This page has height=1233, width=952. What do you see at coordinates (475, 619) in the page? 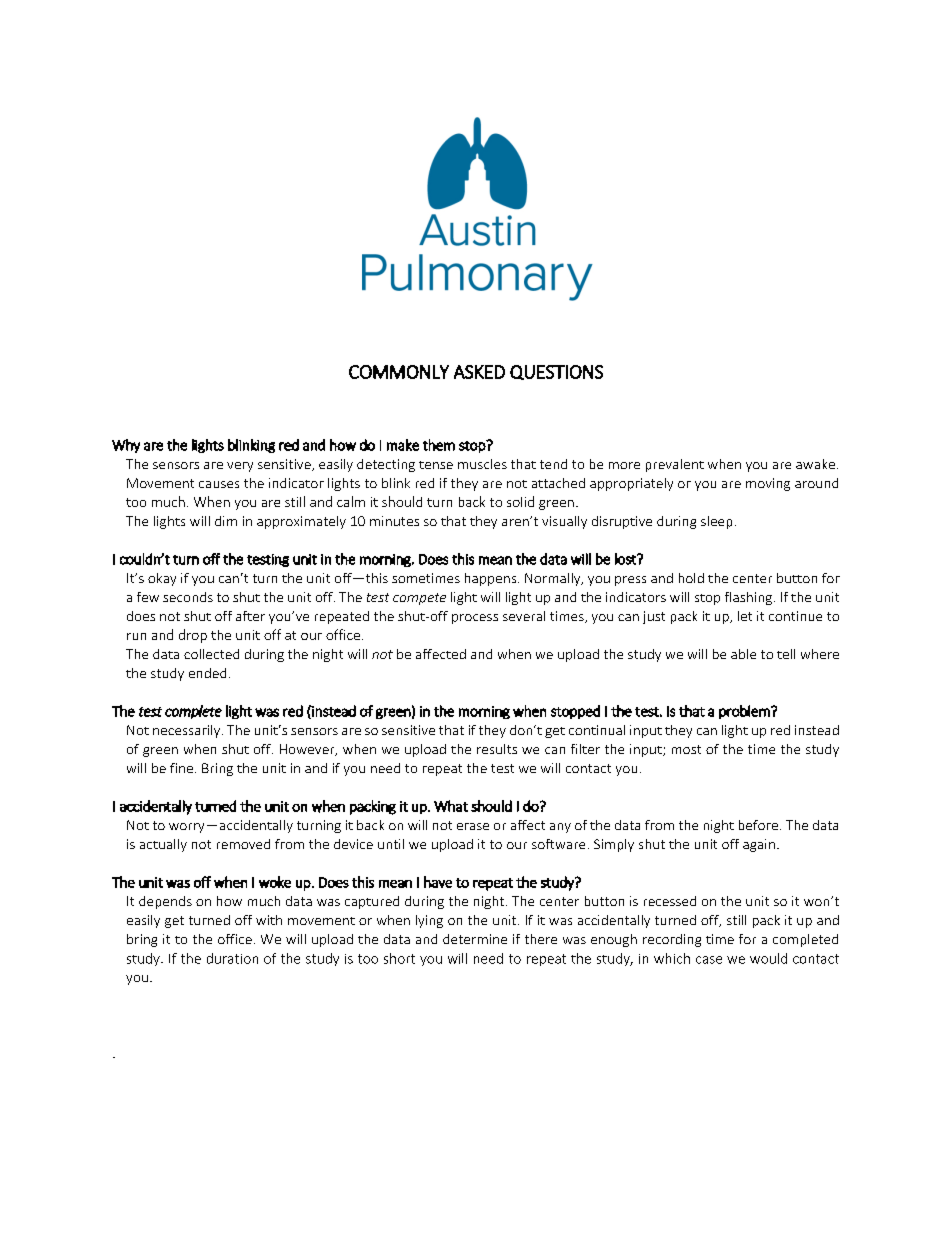
I see `process` at bounding box center [475, 619].
